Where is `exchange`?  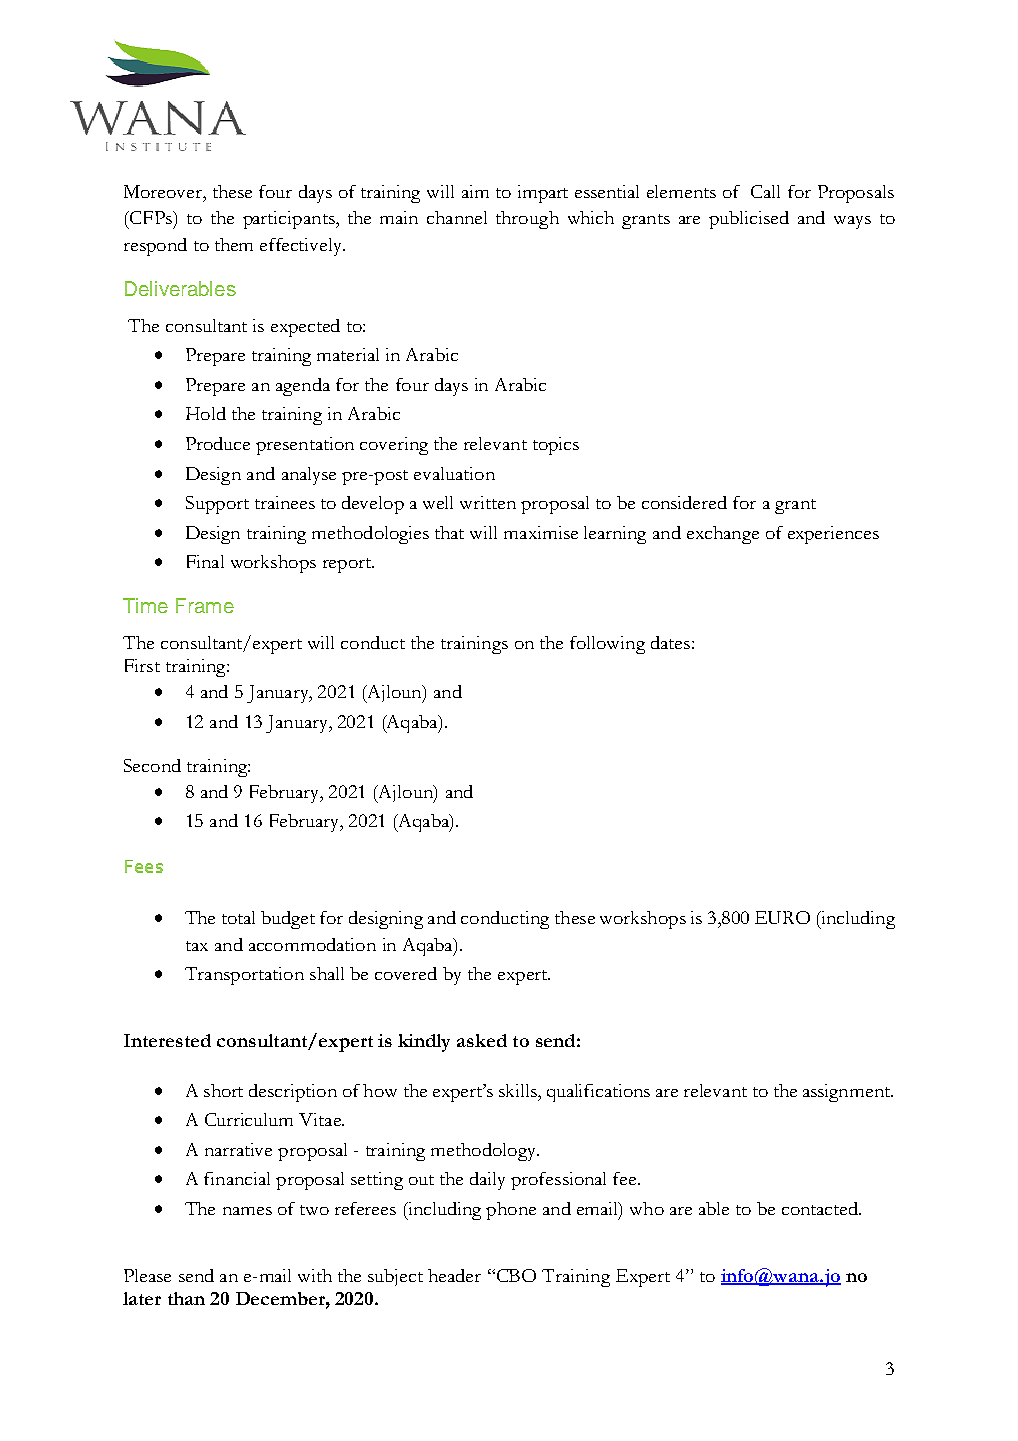 exchange is located at coordinates (723, 535).
